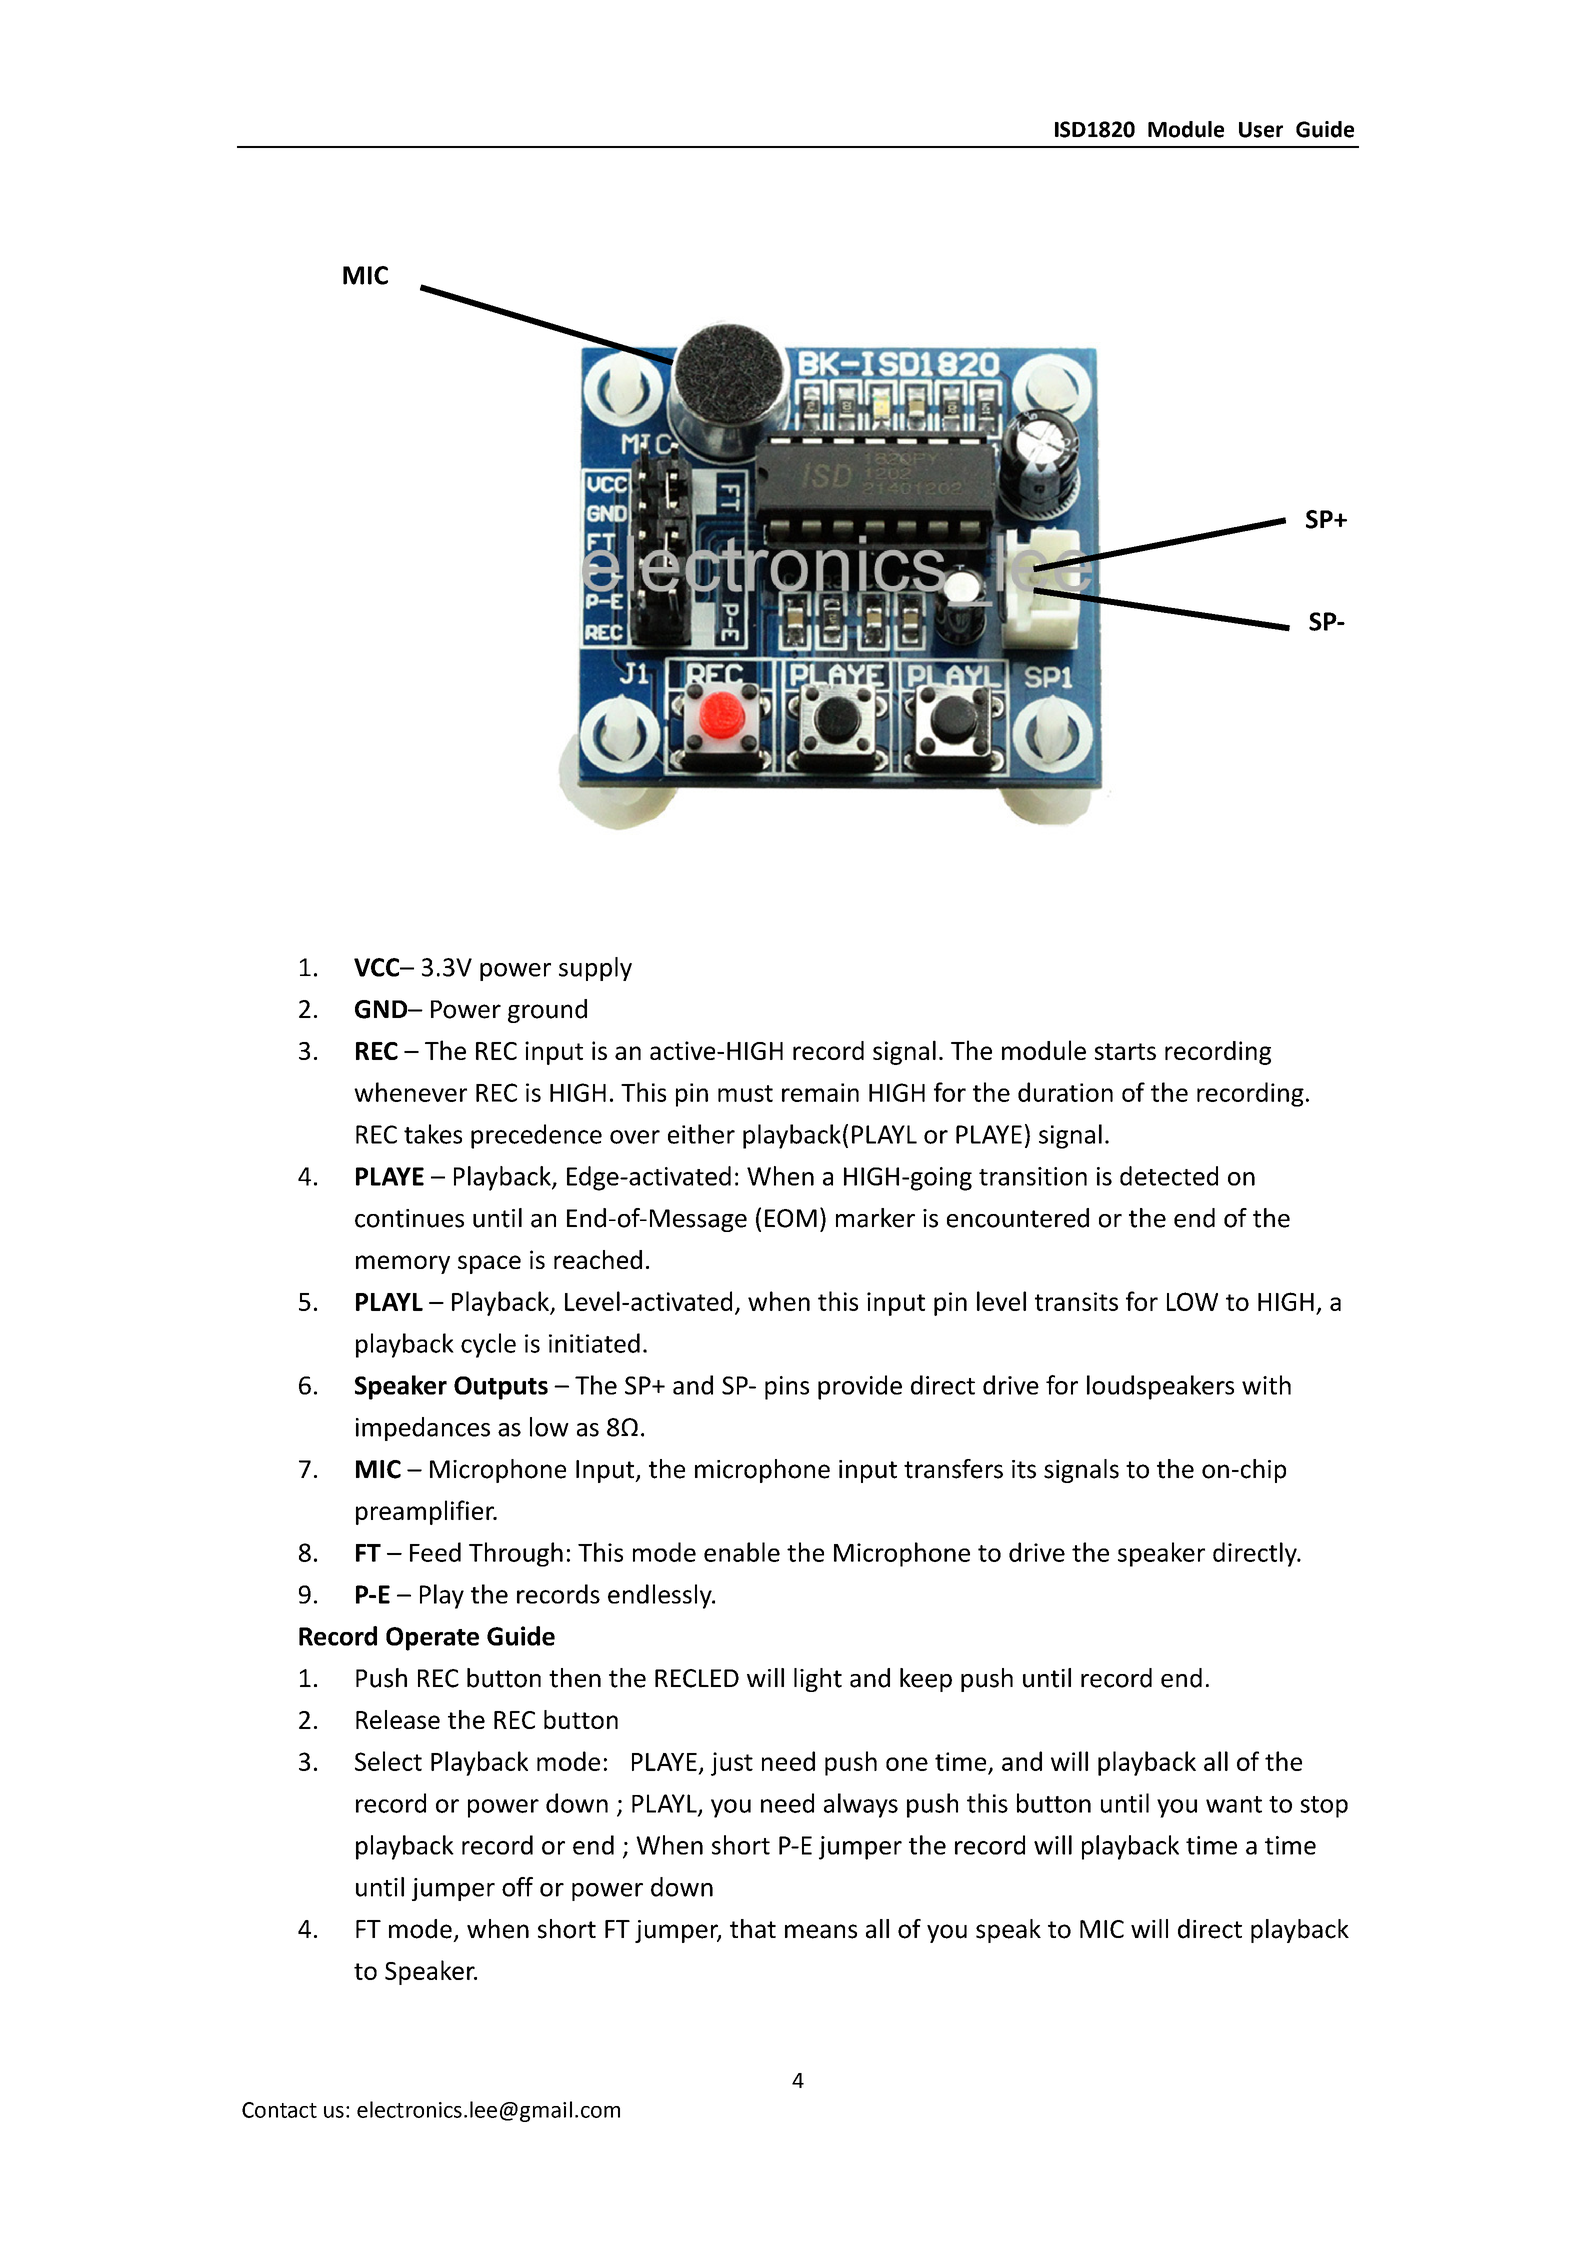 The height and width of the screenshot is (2257, 1596). I want to click on starts, so click(1125, 1051).
